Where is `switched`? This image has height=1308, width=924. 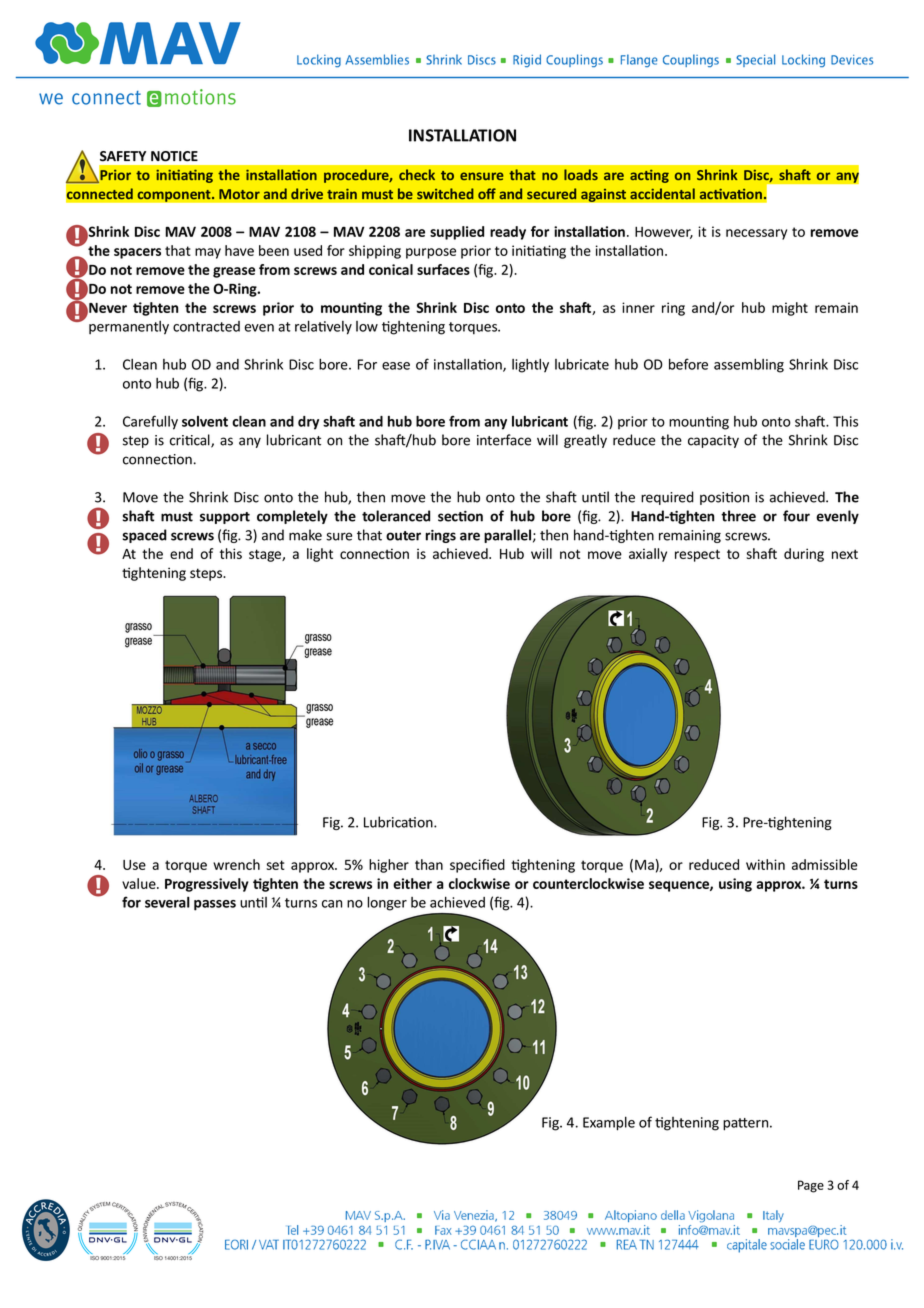 switched is located at coordinates (445, 194).
